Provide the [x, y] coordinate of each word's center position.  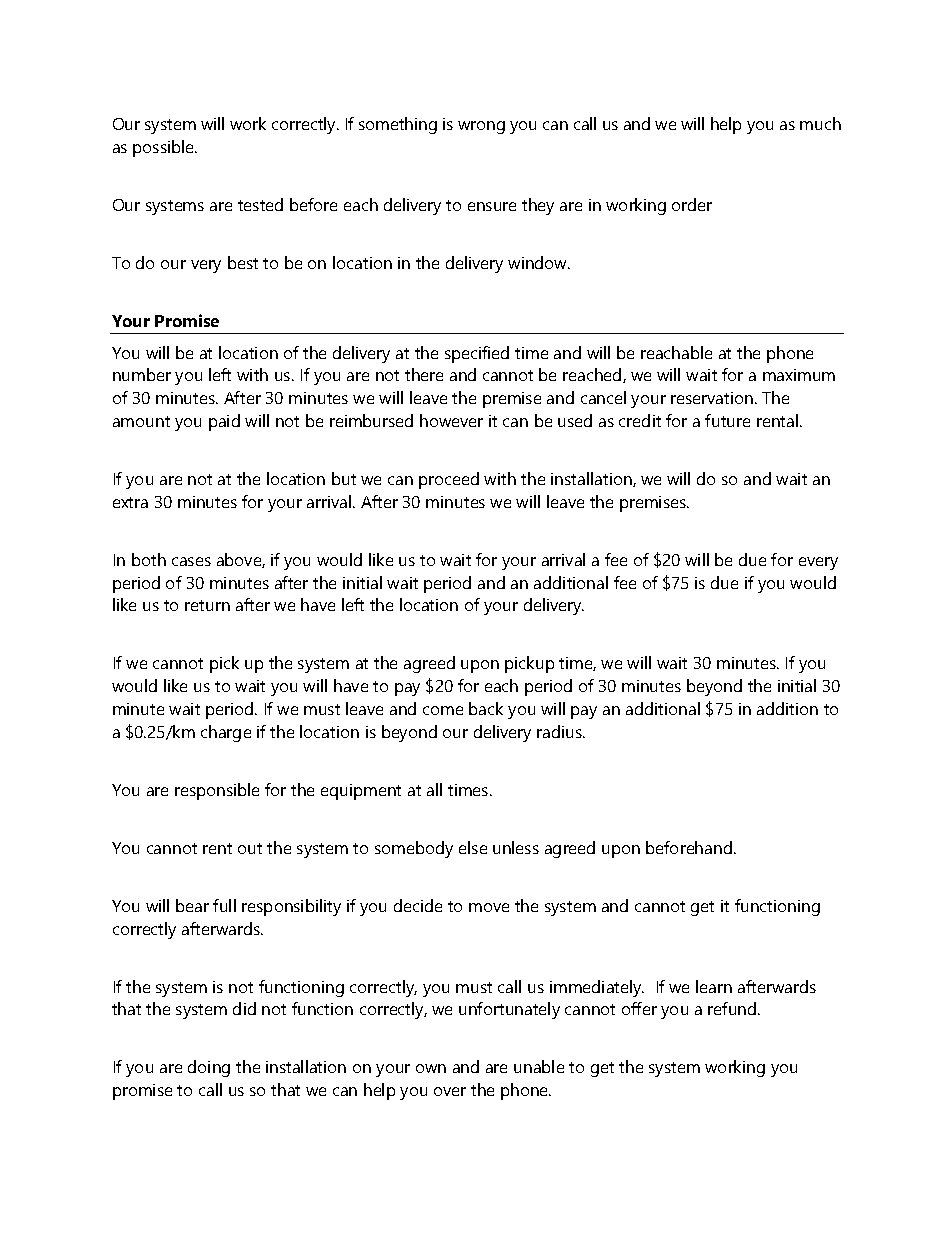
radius [560, 731]
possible [165, 148]
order [692, 204]
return [207, 605]
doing [209, 1068]
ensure [492, 206]
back [486, 708]
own [431, 1068]
